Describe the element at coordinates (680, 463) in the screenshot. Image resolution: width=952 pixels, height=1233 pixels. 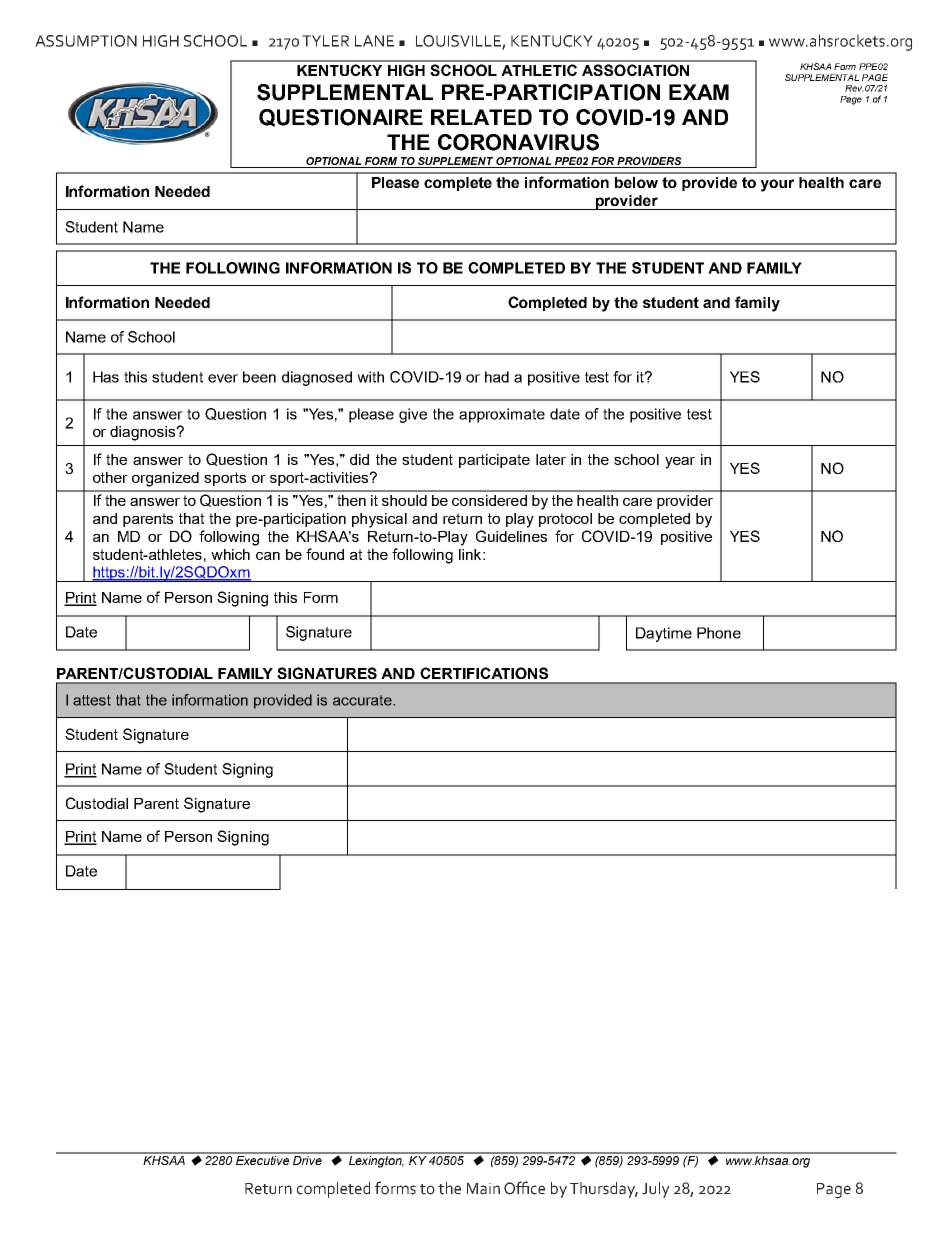
I see `year` at that location.
